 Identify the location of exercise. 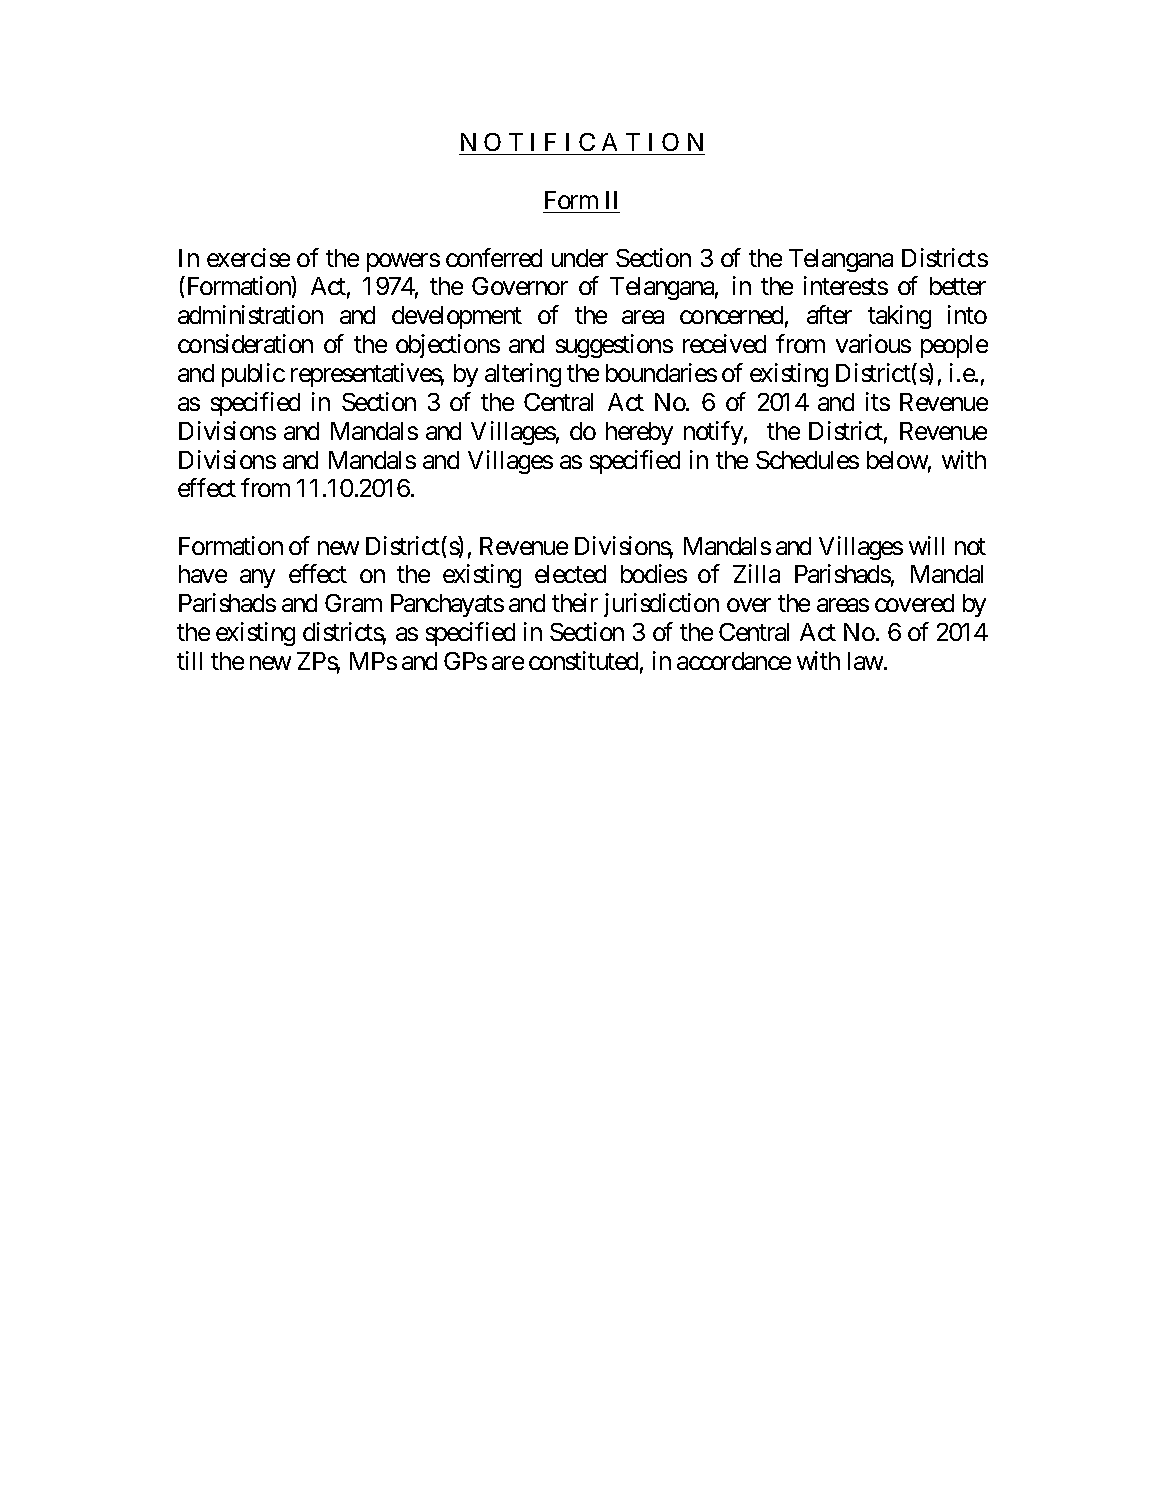
(248, 257).
